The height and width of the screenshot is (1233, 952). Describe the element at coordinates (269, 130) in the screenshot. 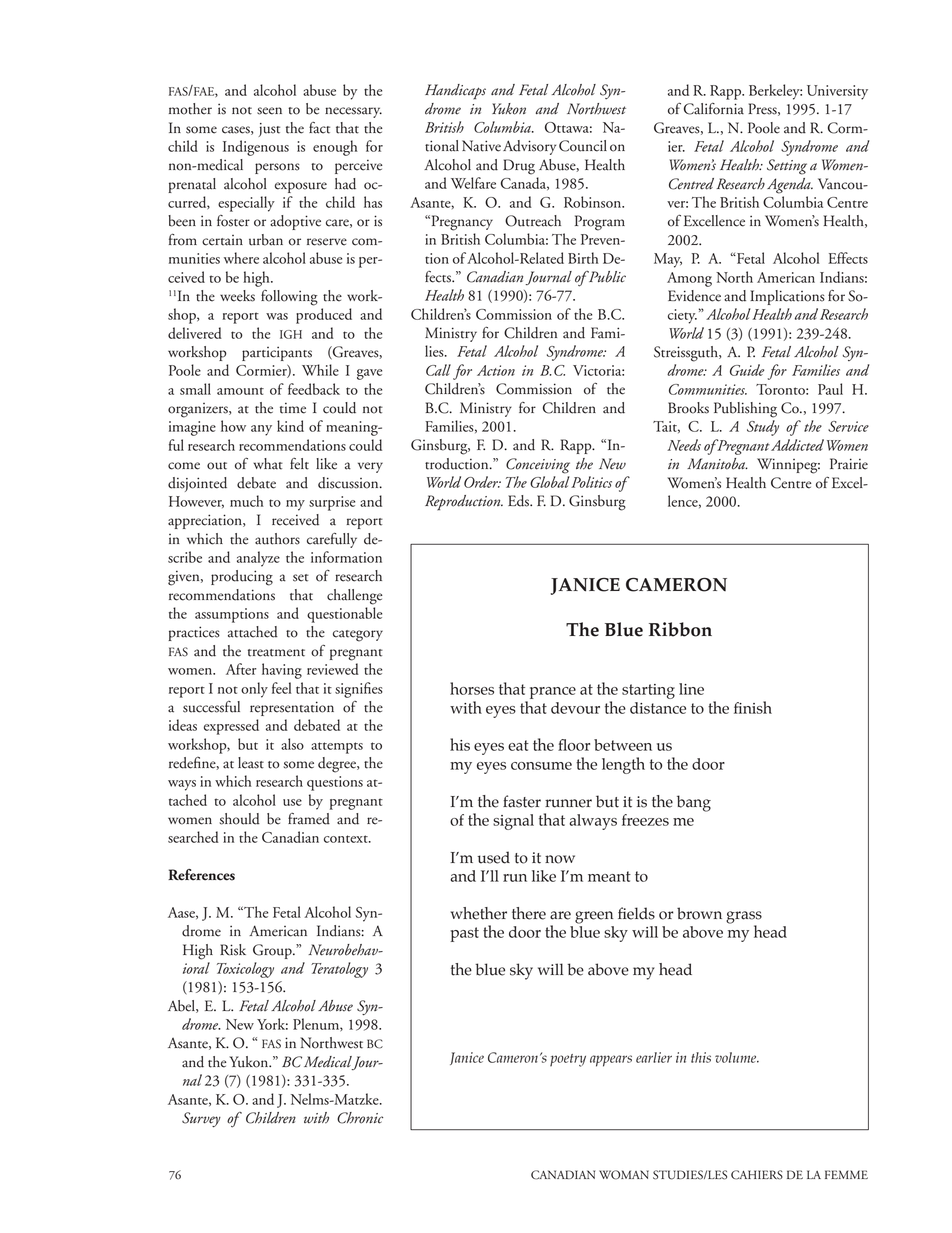

I see `just` at that location.
